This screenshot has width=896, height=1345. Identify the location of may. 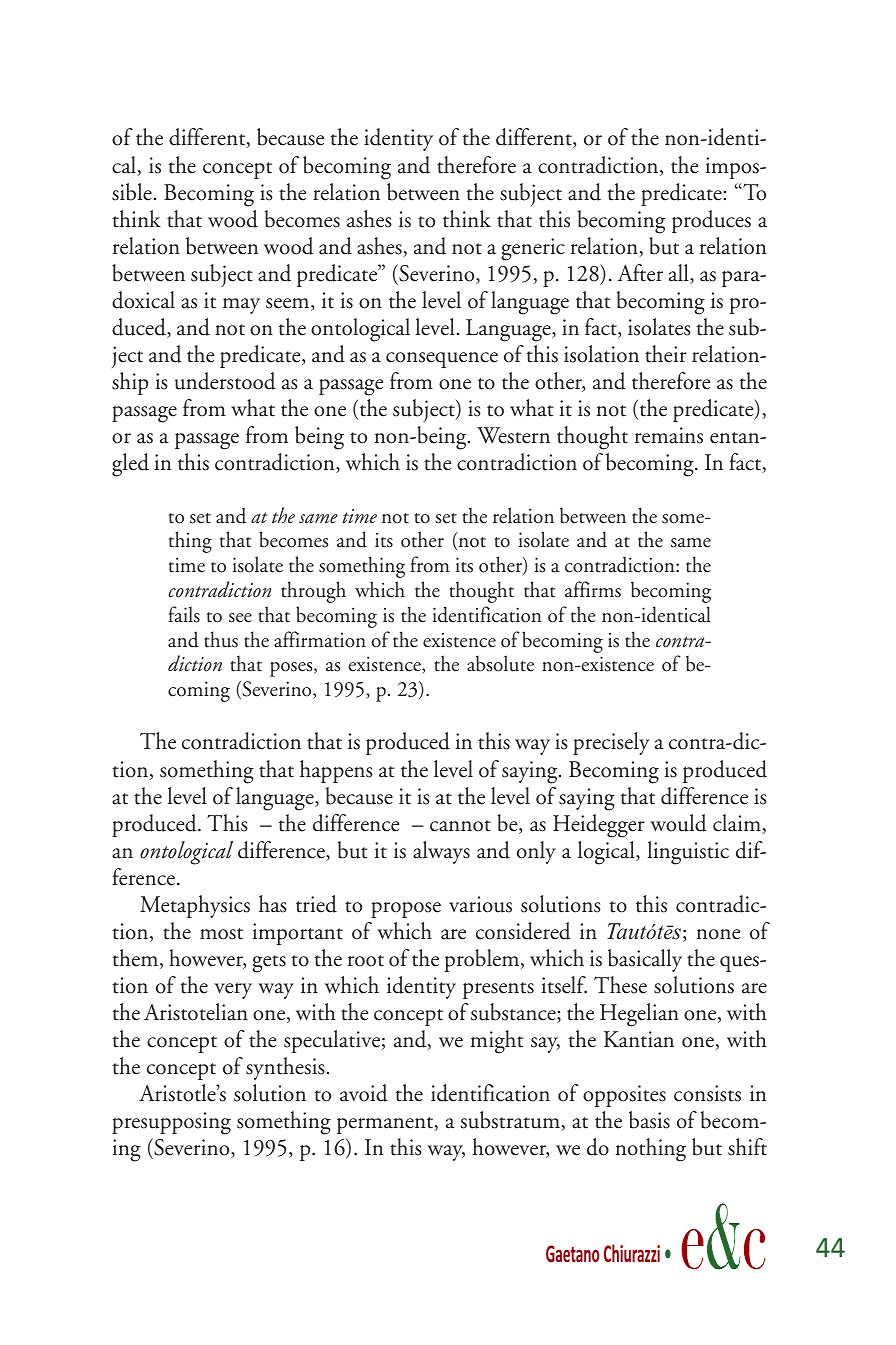
(241, 306).
